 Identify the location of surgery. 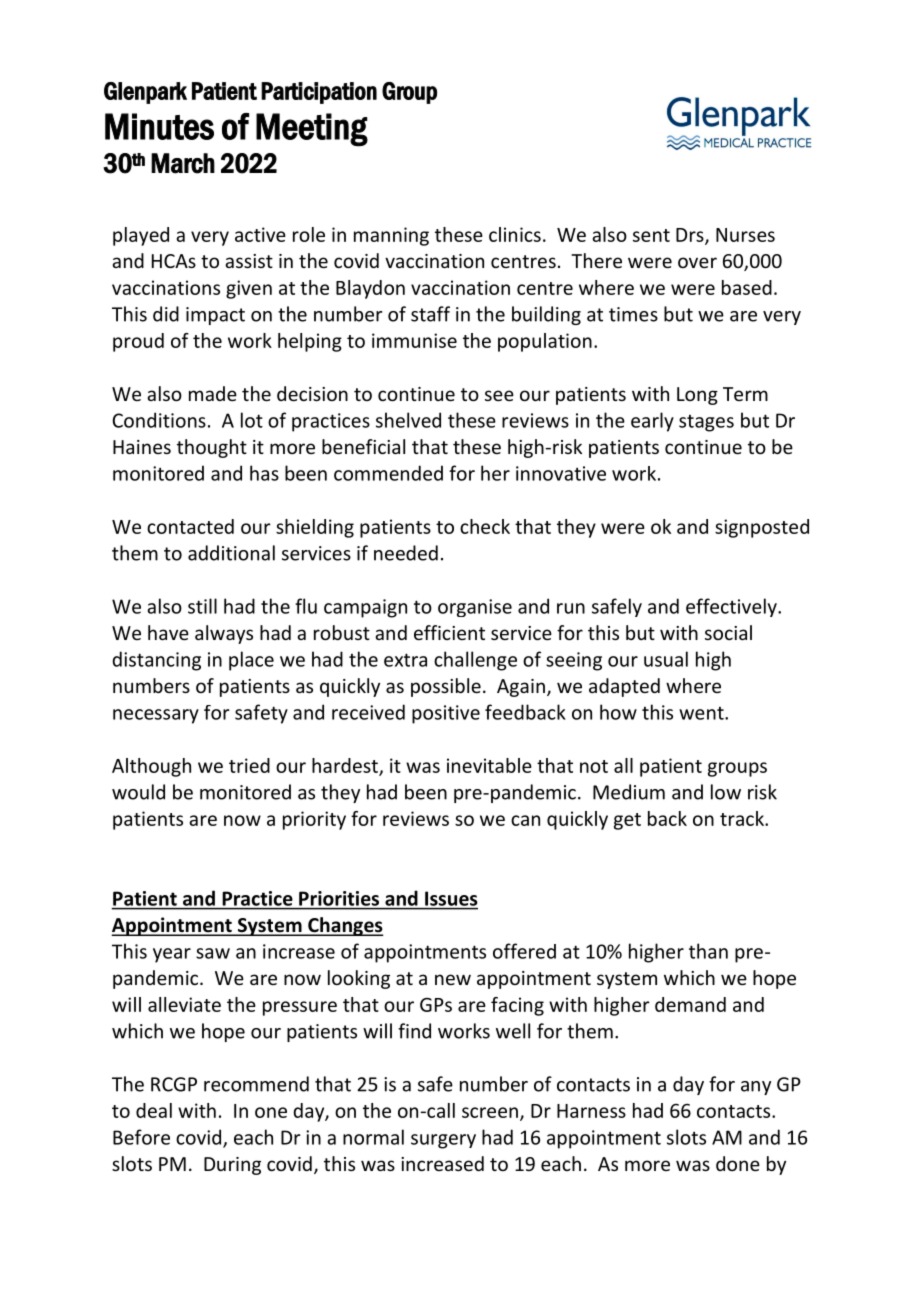
(443, 1141).
